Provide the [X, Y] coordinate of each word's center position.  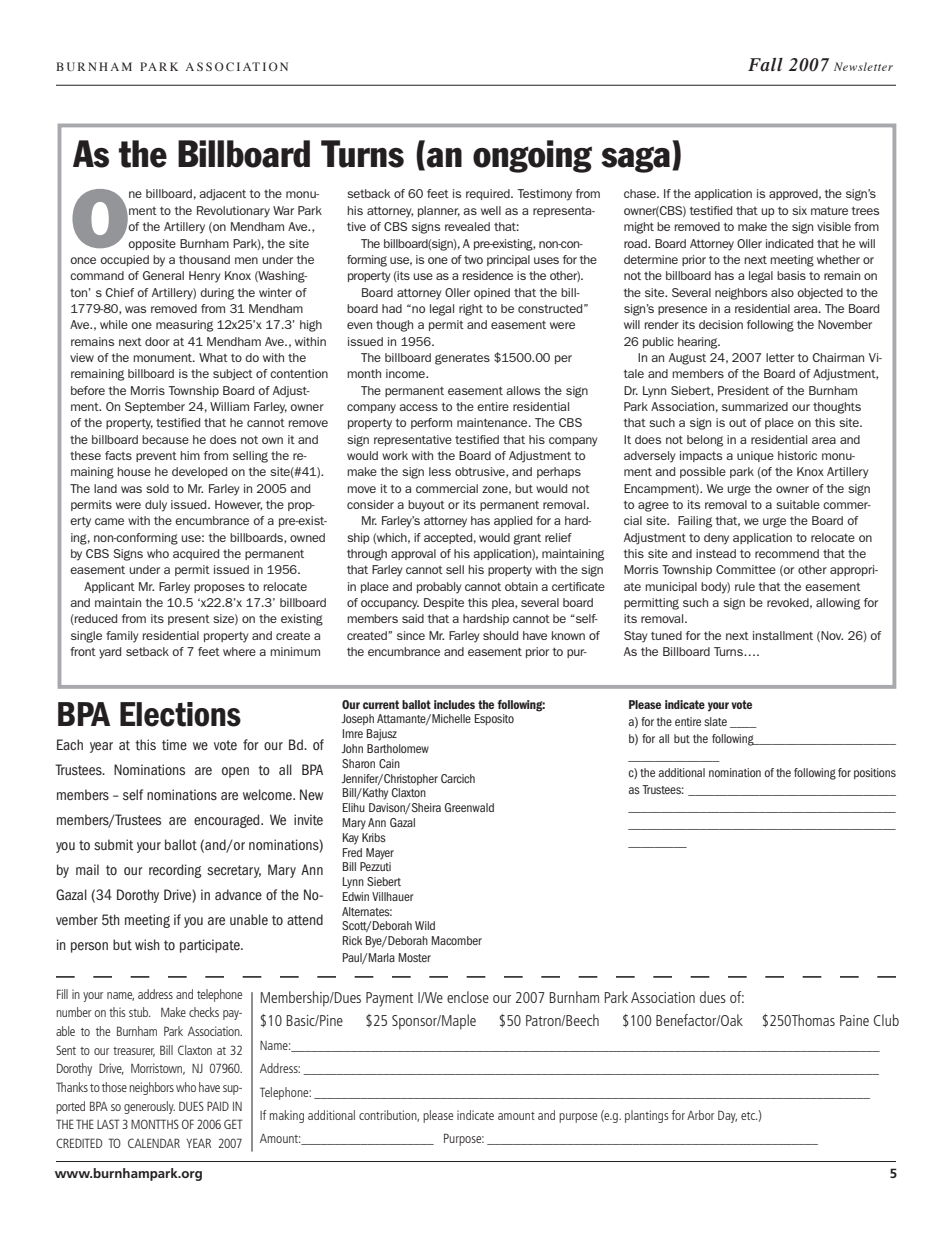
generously [149, 1107]
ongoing [532, 156]
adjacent [222, 195]
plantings [647, 1116]
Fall [765, 64]
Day [727, 1116]
